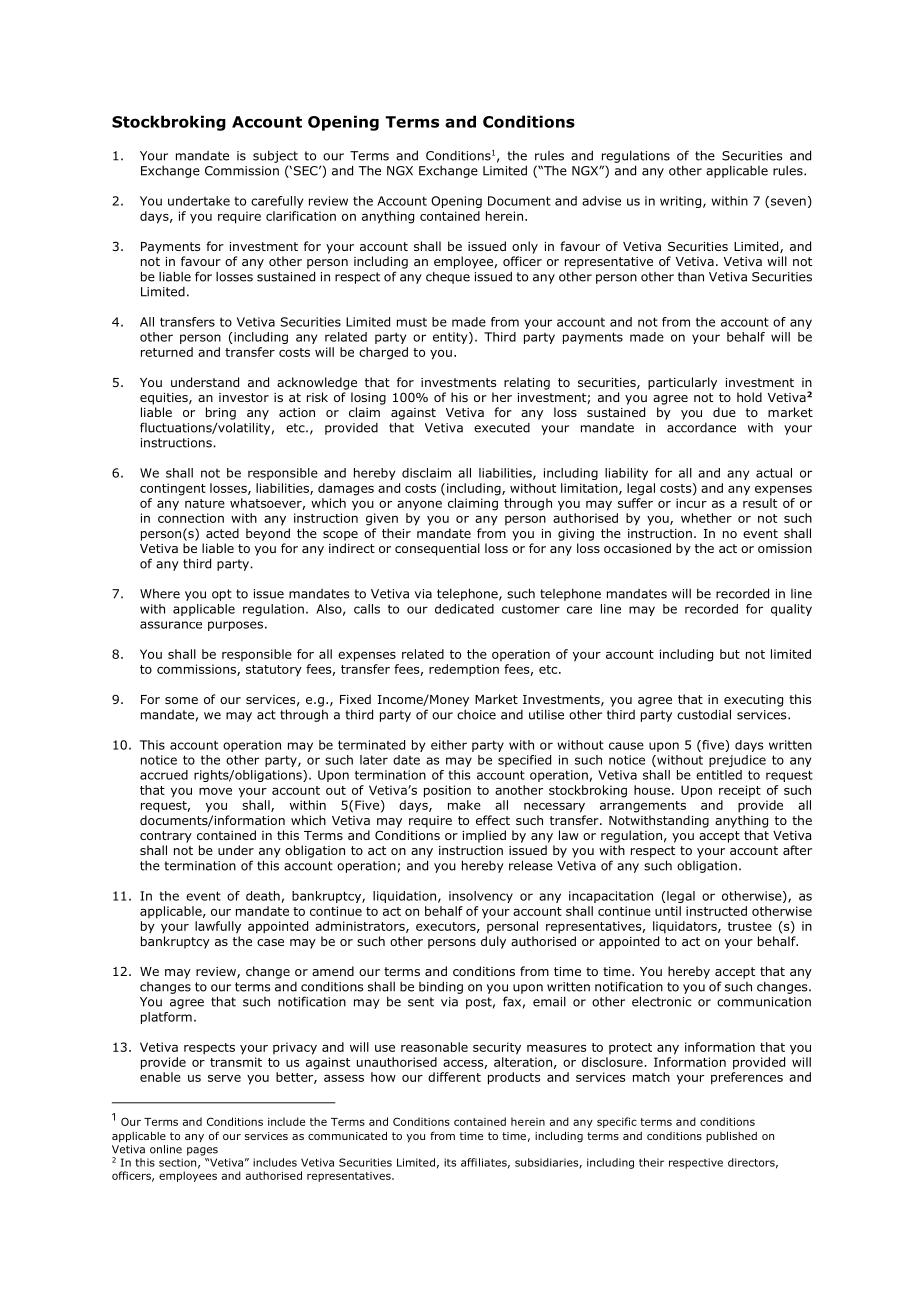  Describe the element at coordinates (464, 670) in the document. I see `redemption` at that location.
